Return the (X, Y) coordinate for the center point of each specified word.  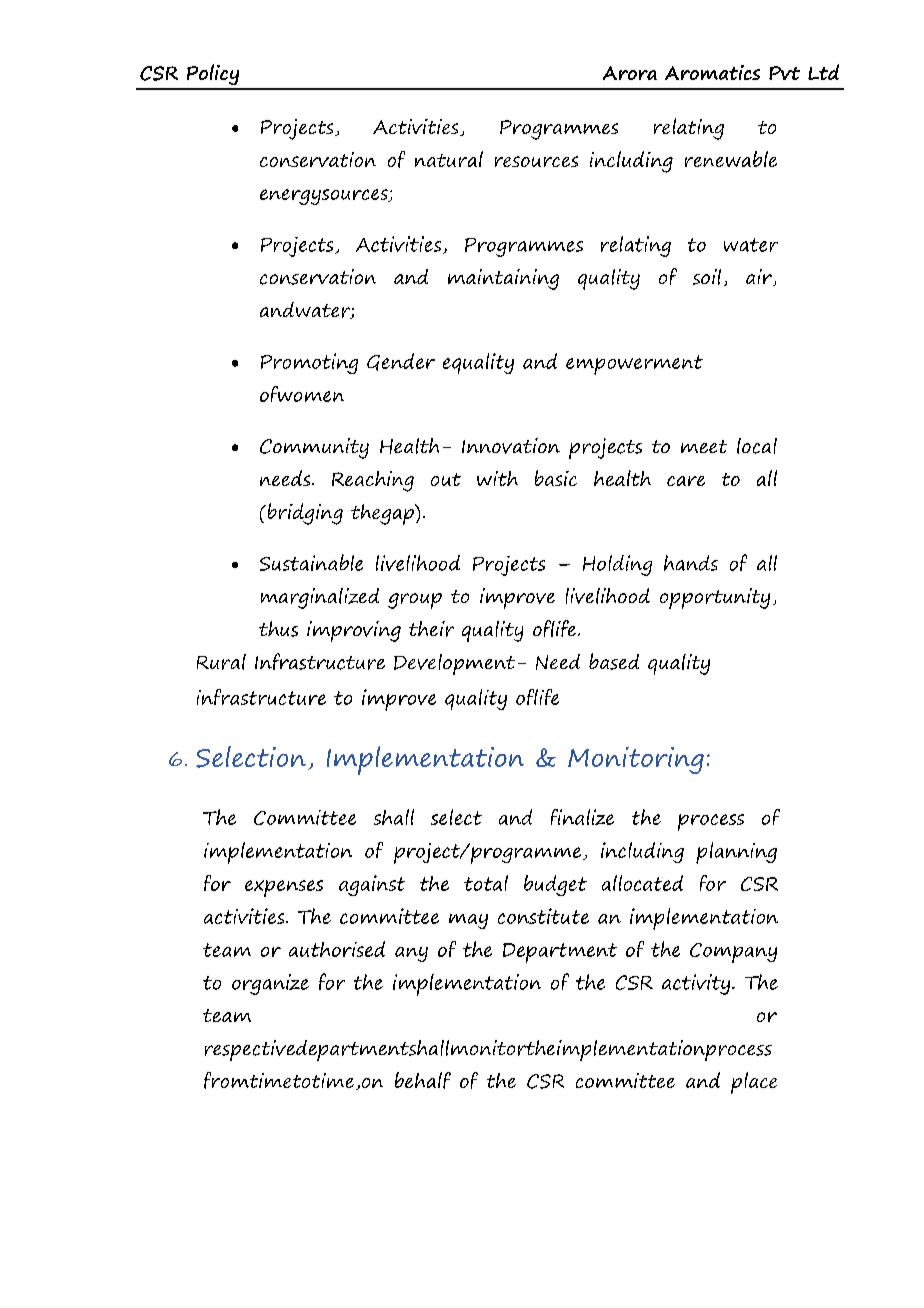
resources (536, 161)
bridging (304, 514)
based (614, 661)
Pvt (784, 73)
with (497, 478)
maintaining (503, 279)
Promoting (309, 363)
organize (270, 984)
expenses (284, 888)
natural (449, 159)
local (757, 446)
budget (555, 885)
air (760, 277)
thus (278, 629)
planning (736, 853)
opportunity (715, 598)
